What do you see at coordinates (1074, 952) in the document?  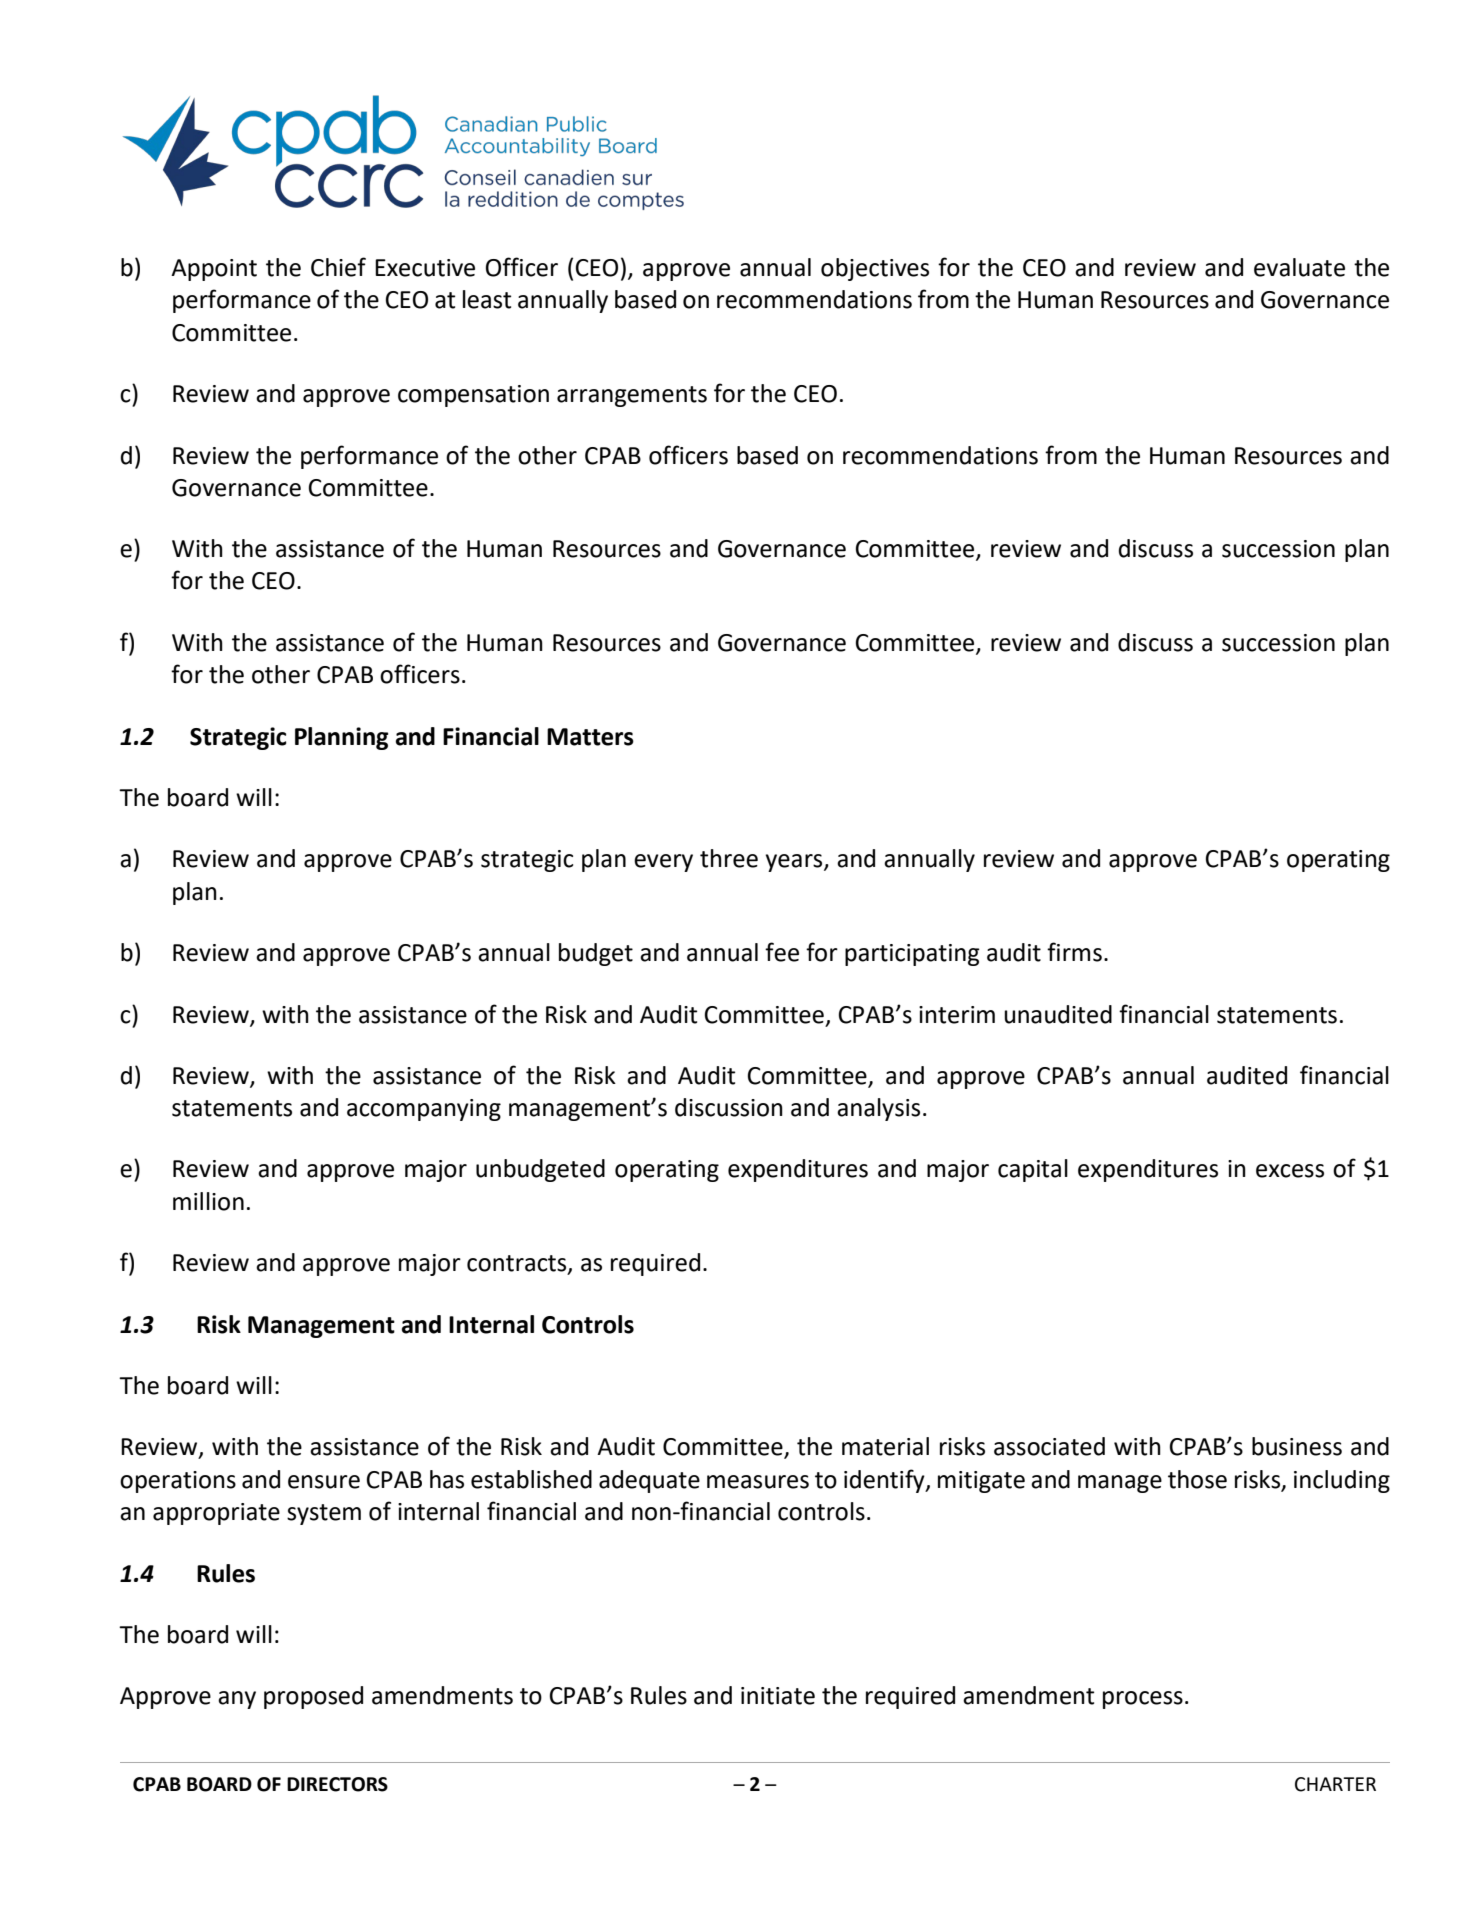 I see `firms` at bounding box center [1074, 952].
